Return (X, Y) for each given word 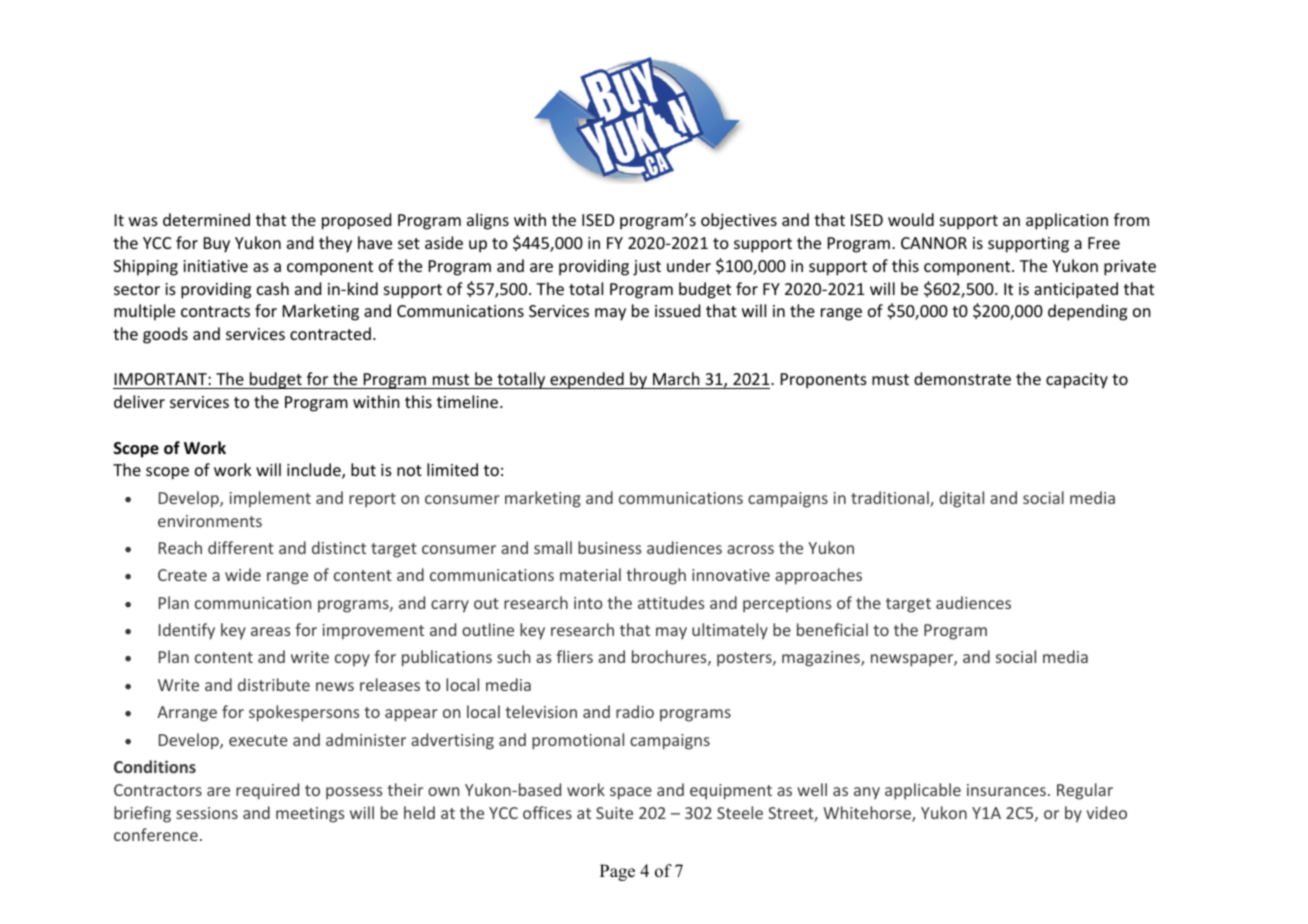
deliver (139, 401)
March (676, 380)
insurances (1006, 790)
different (241, 547)
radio (635, 711)
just (647, 268)
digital (961, 499)
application (1067, 221)
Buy (217, 245)
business (609, 547)
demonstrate (962, 378)
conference (156, 834)
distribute (274, 684)
